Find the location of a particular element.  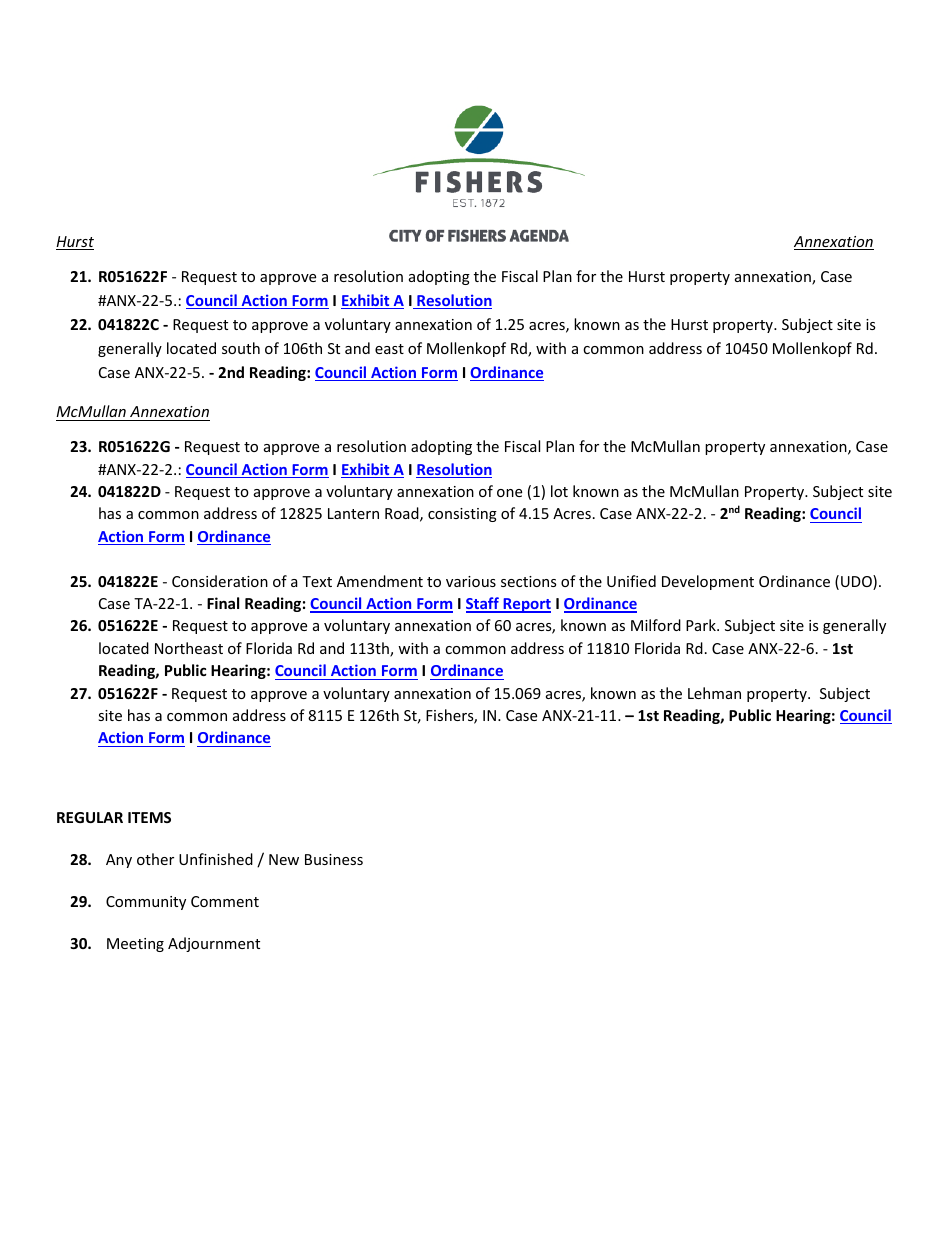

one is located at coordinates (509, 493).
